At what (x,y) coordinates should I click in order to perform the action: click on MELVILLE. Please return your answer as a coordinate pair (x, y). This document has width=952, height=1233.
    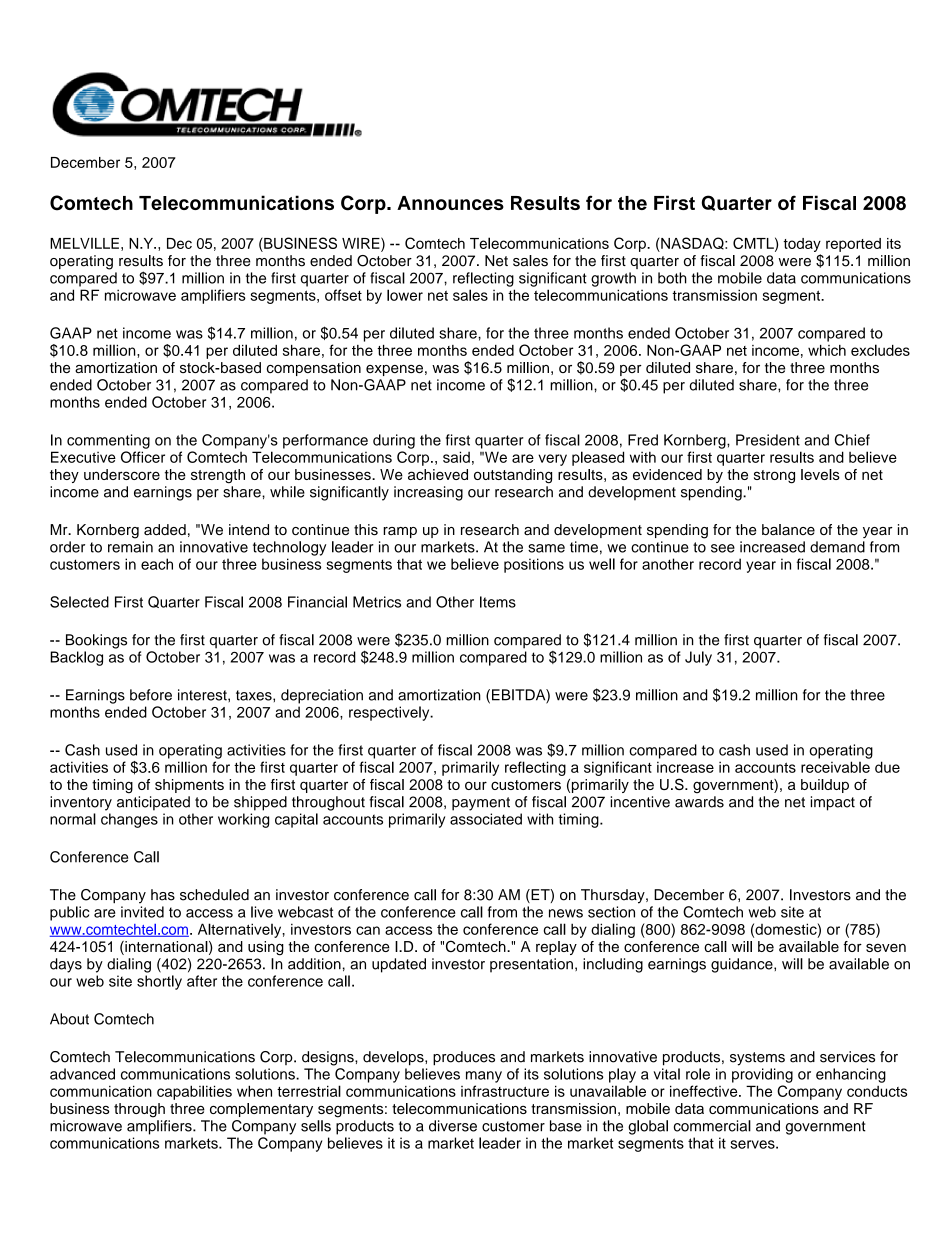
    Looking at the image, I should click on (84, 243).
